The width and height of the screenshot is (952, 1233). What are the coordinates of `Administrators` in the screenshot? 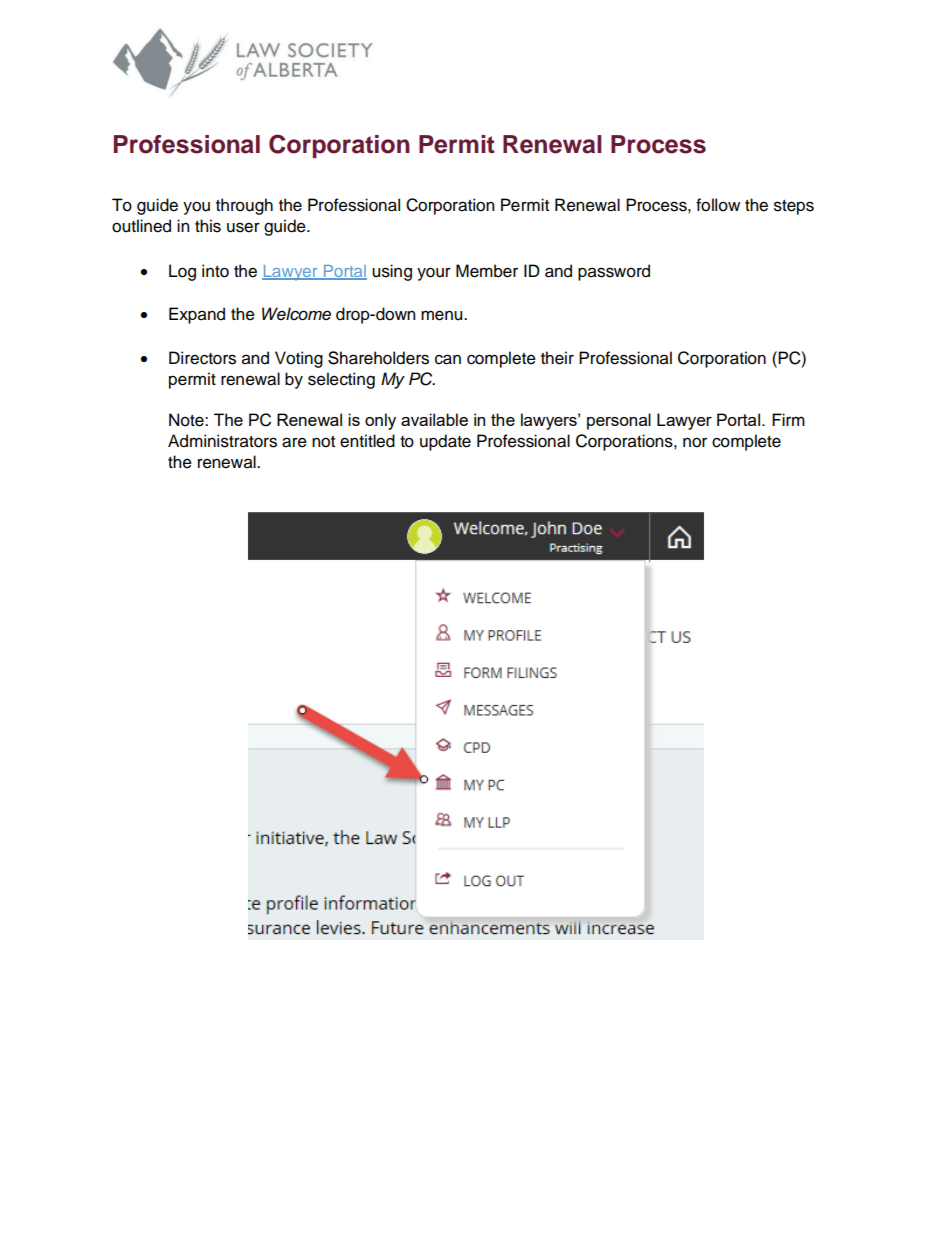 It's located at (222, 441).
